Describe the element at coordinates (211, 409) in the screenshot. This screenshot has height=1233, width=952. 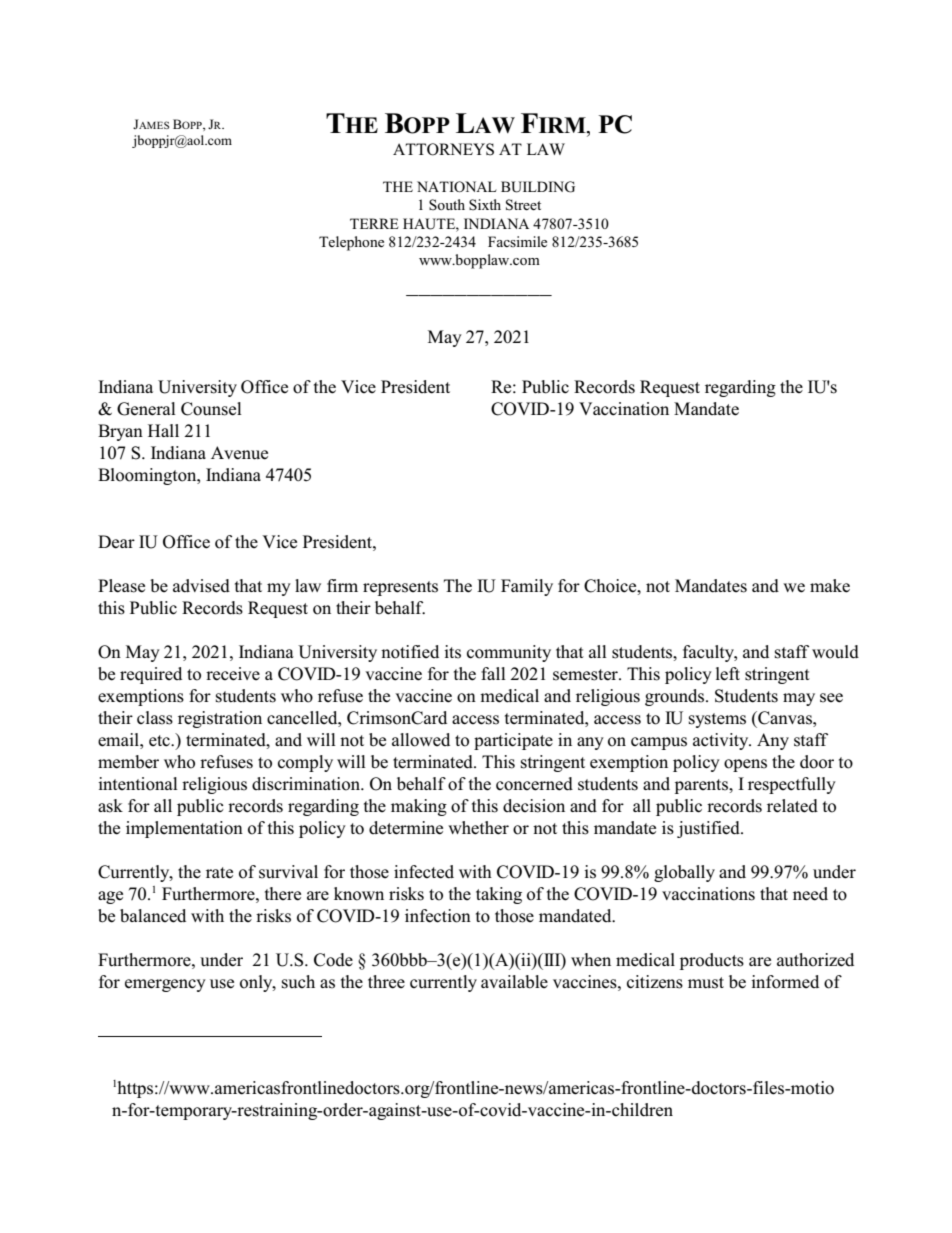
I see `Counsel` at that location.
